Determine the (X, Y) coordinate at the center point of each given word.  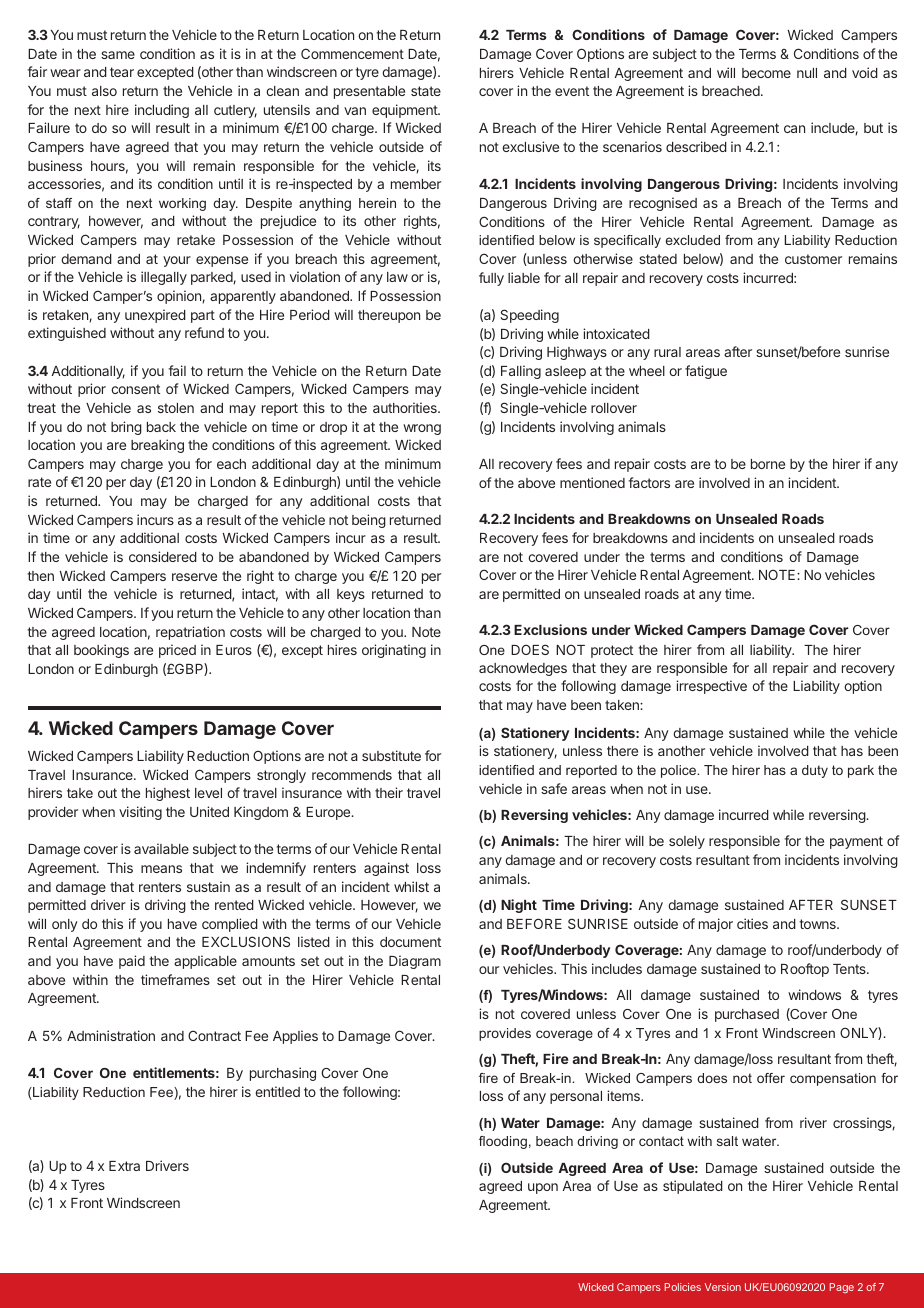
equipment (405, 111)
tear (122, 72)
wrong (422, 429)
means (161, 869)
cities (752, 923)
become (766, 73)
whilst (411, 886)
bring (126, 428)
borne (768, 464)
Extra (124, 1166)
